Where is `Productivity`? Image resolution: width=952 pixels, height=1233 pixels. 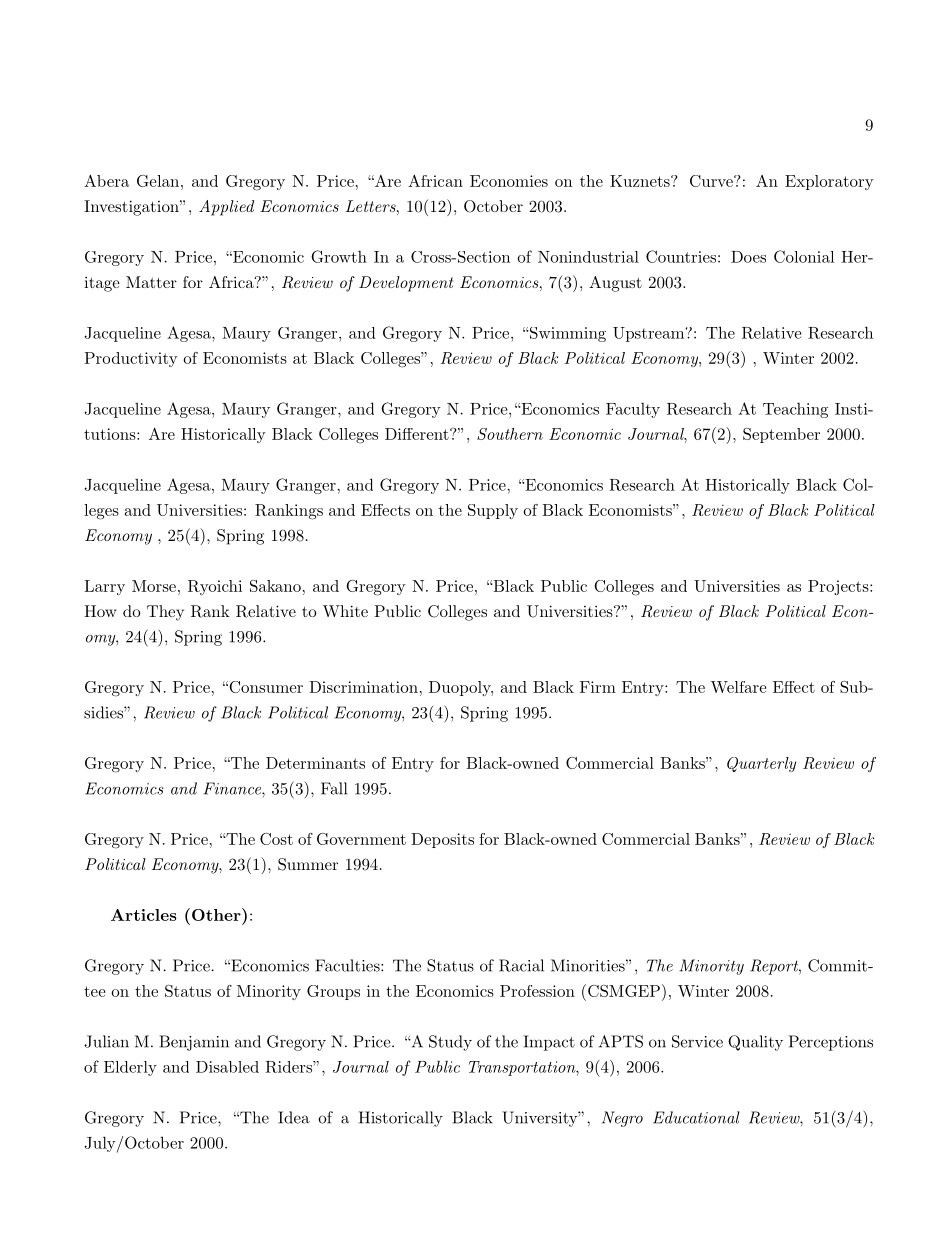 Productivity is located at coordinates (131, 359).
